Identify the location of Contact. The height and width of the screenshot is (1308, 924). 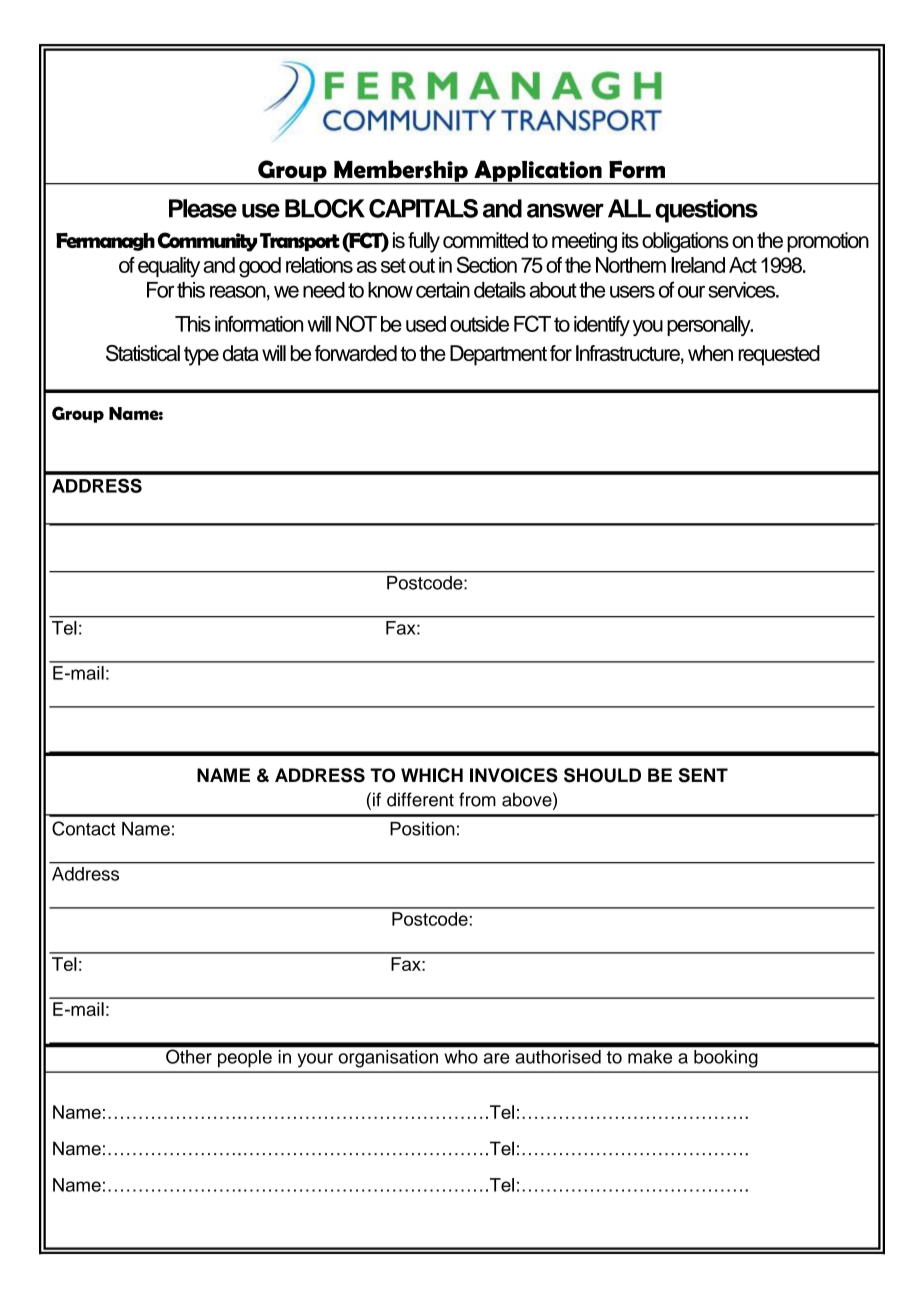
(84, 828).
